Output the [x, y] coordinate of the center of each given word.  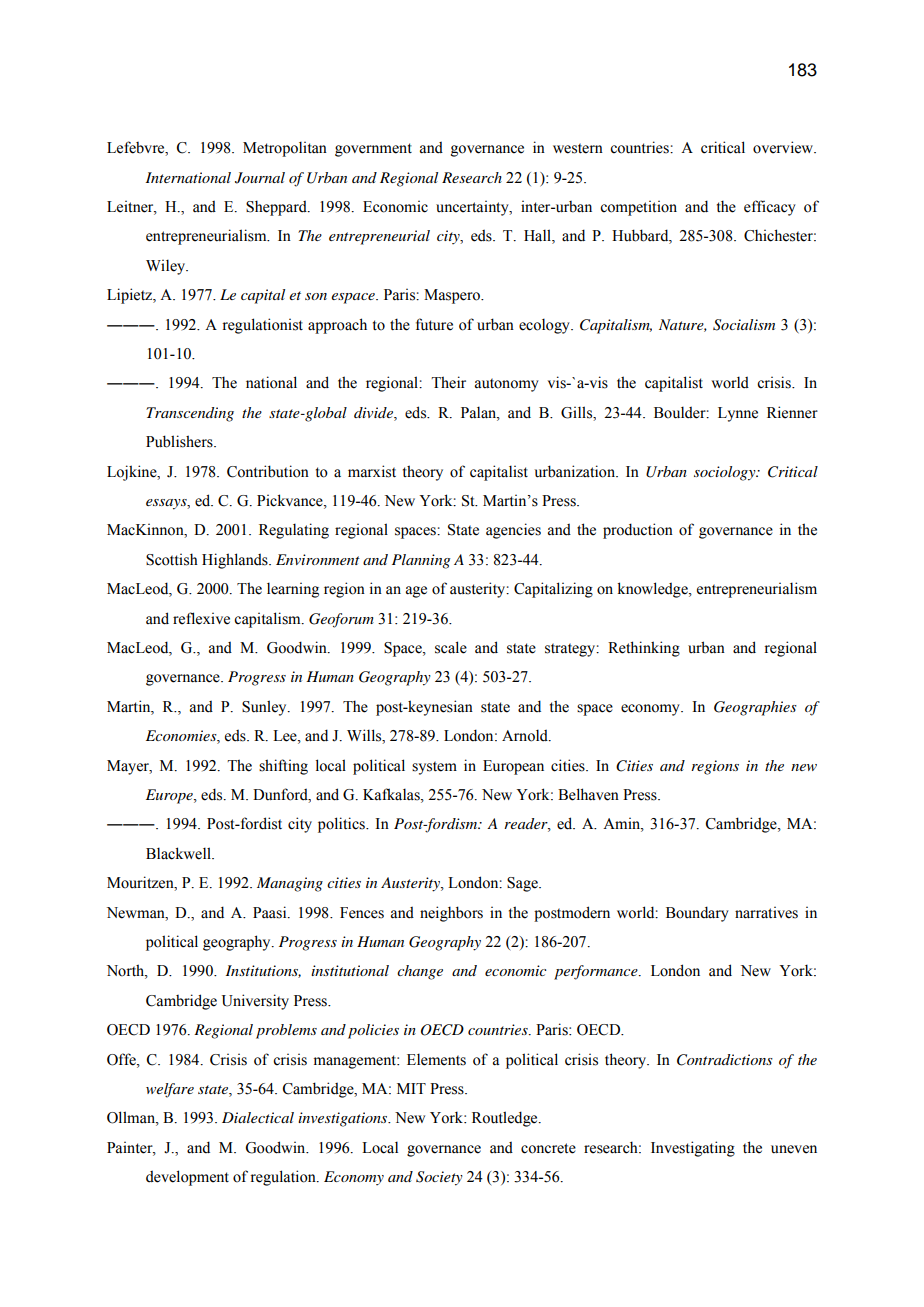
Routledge [506, 1119]
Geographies [755, 708]
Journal [260, 178]
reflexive [201, 618]
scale [451, 647]
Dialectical [258, 1117]
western [578, 148]
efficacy [770, 208]
